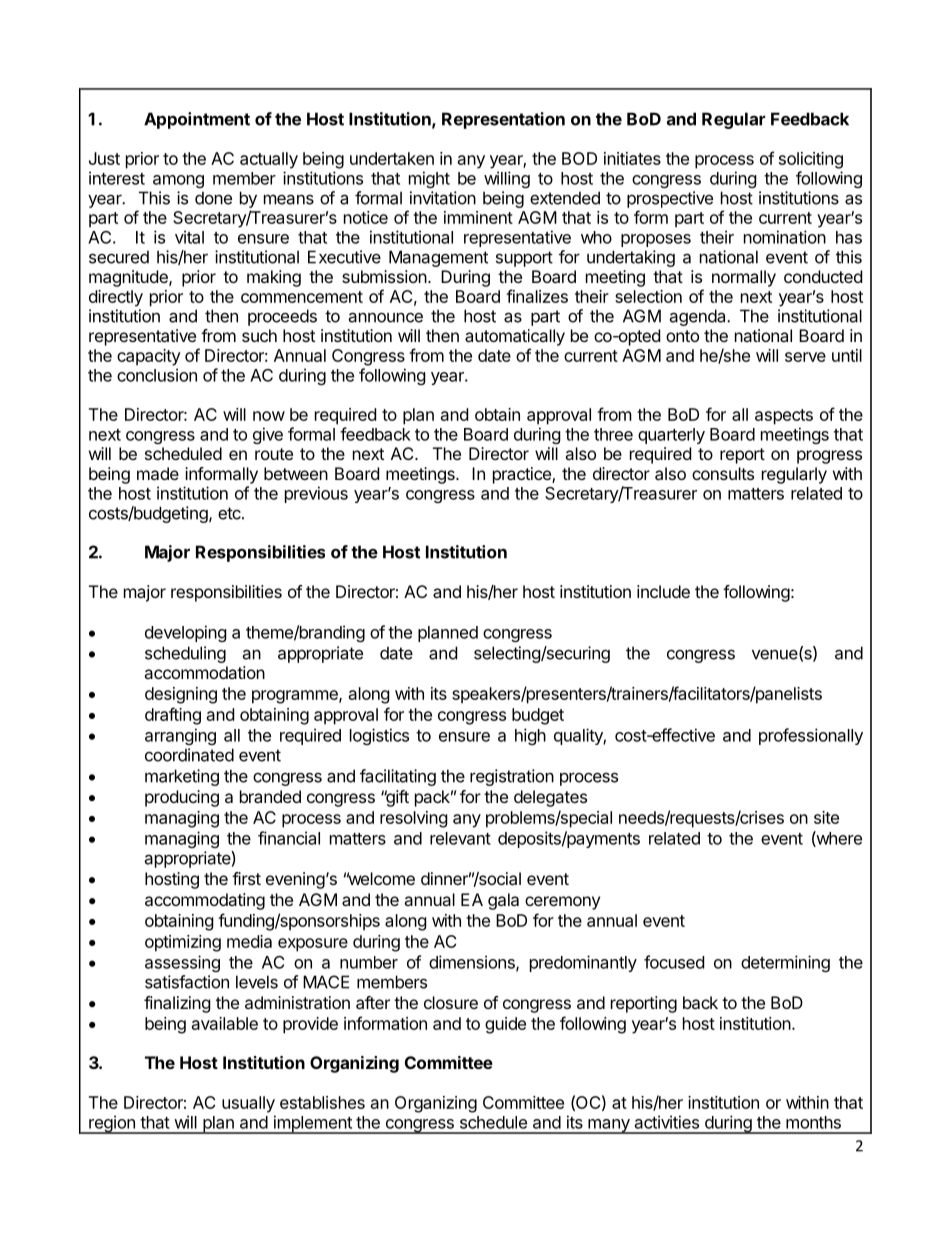  I want to click on high, so click(530, 736).
